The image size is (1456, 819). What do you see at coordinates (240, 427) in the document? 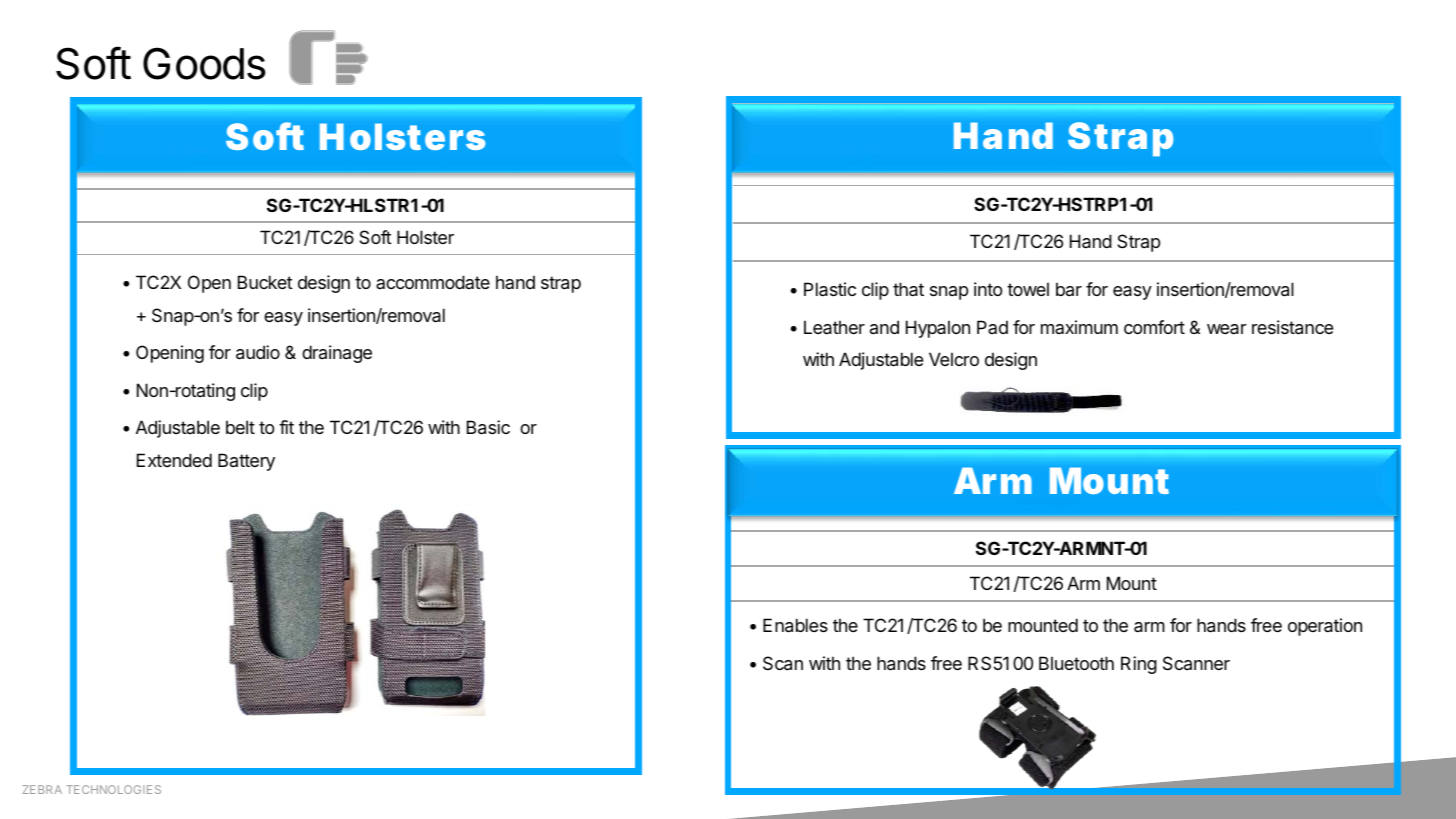
I see `belt` at bounding box center [240, 427].
